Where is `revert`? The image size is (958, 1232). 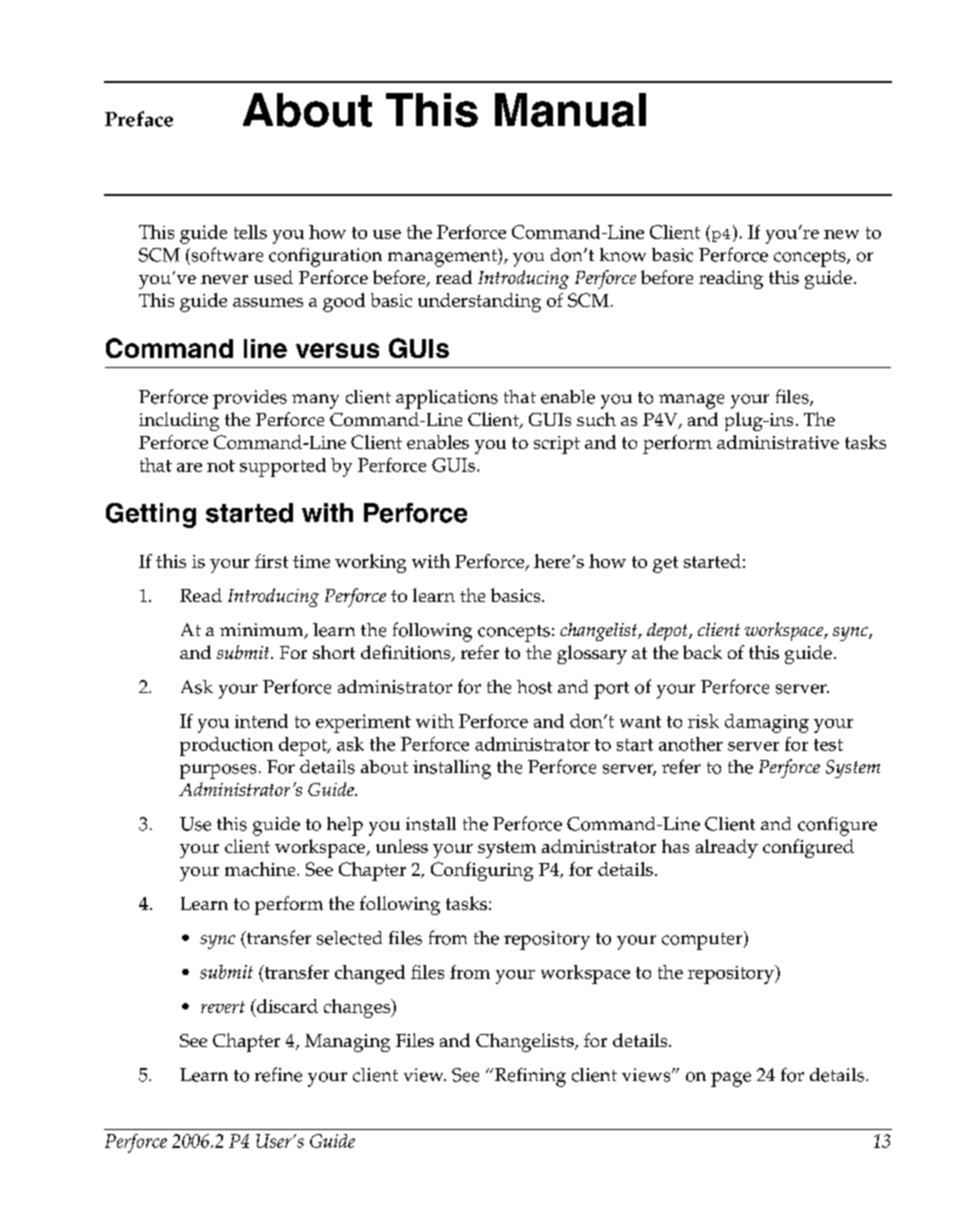
revert is located at coordinates (223, 1007).
